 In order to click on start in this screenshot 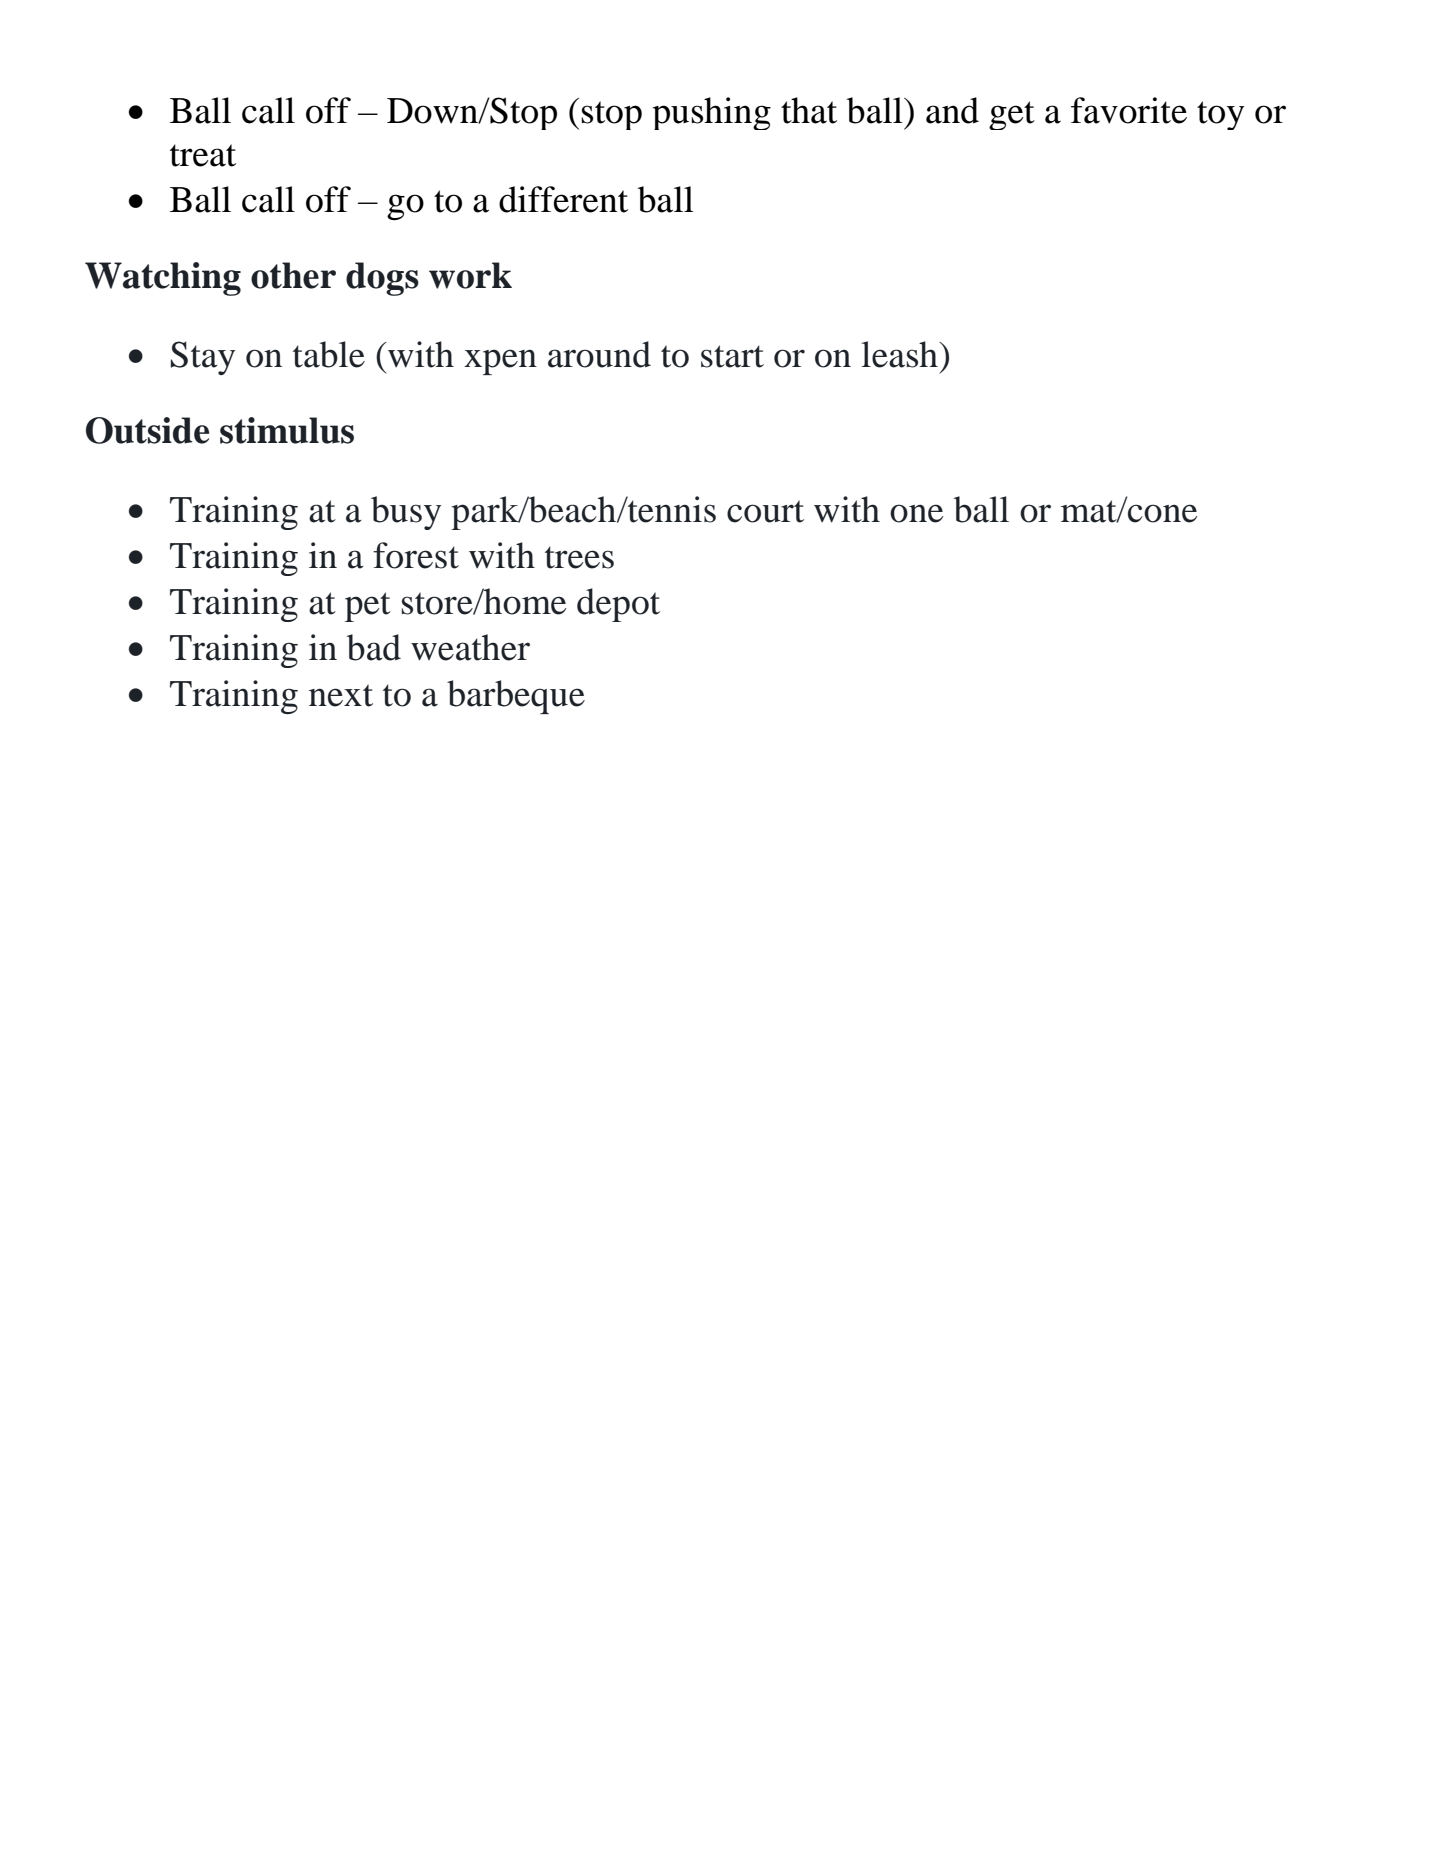, I will do `click(732, 356)`.
